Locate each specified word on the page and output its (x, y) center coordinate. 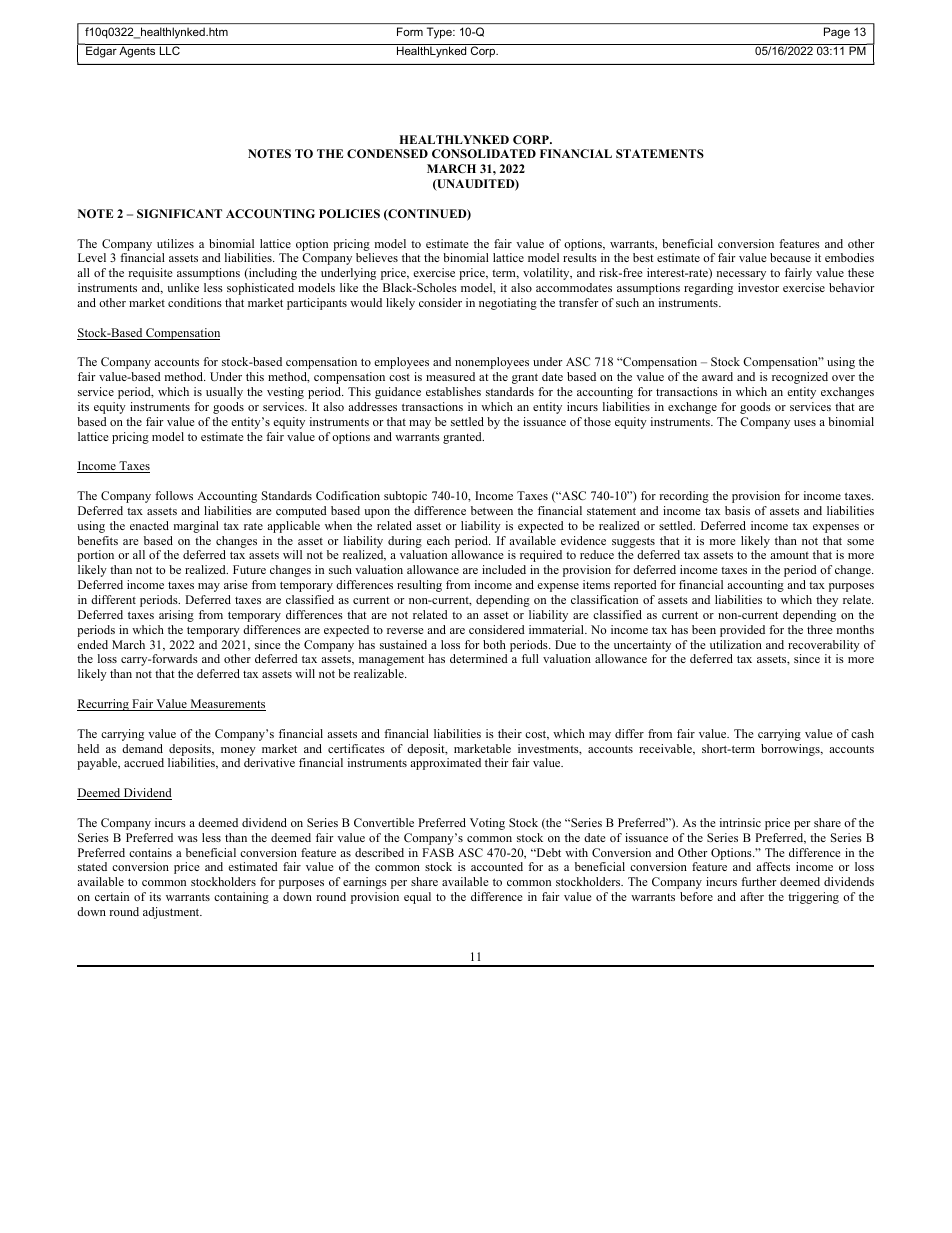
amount (789, 555)
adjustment (172, 913)
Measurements (227, 705)
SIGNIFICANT (179, 213)
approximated (445, 764)
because (790, 257)
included (504, 569)
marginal (196, 527)
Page (837, 33)
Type (440, 33)
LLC (169, 49)
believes (377, 257)
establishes (453, 391)
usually (224, 393)
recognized (800, 378)
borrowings (791, 750)
